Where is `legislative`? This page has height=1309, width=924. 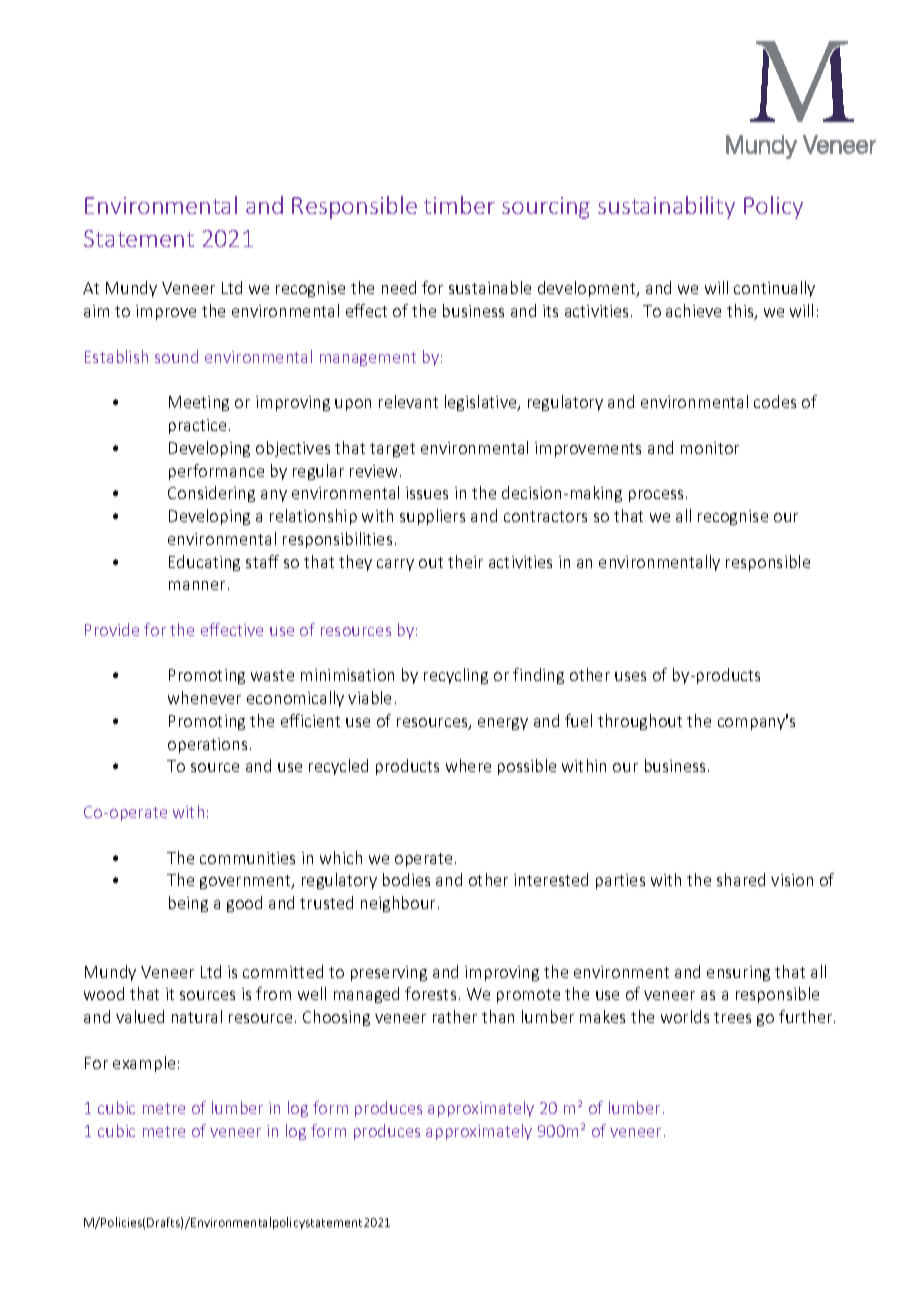
legislative is located at coordinates (482, 403).
